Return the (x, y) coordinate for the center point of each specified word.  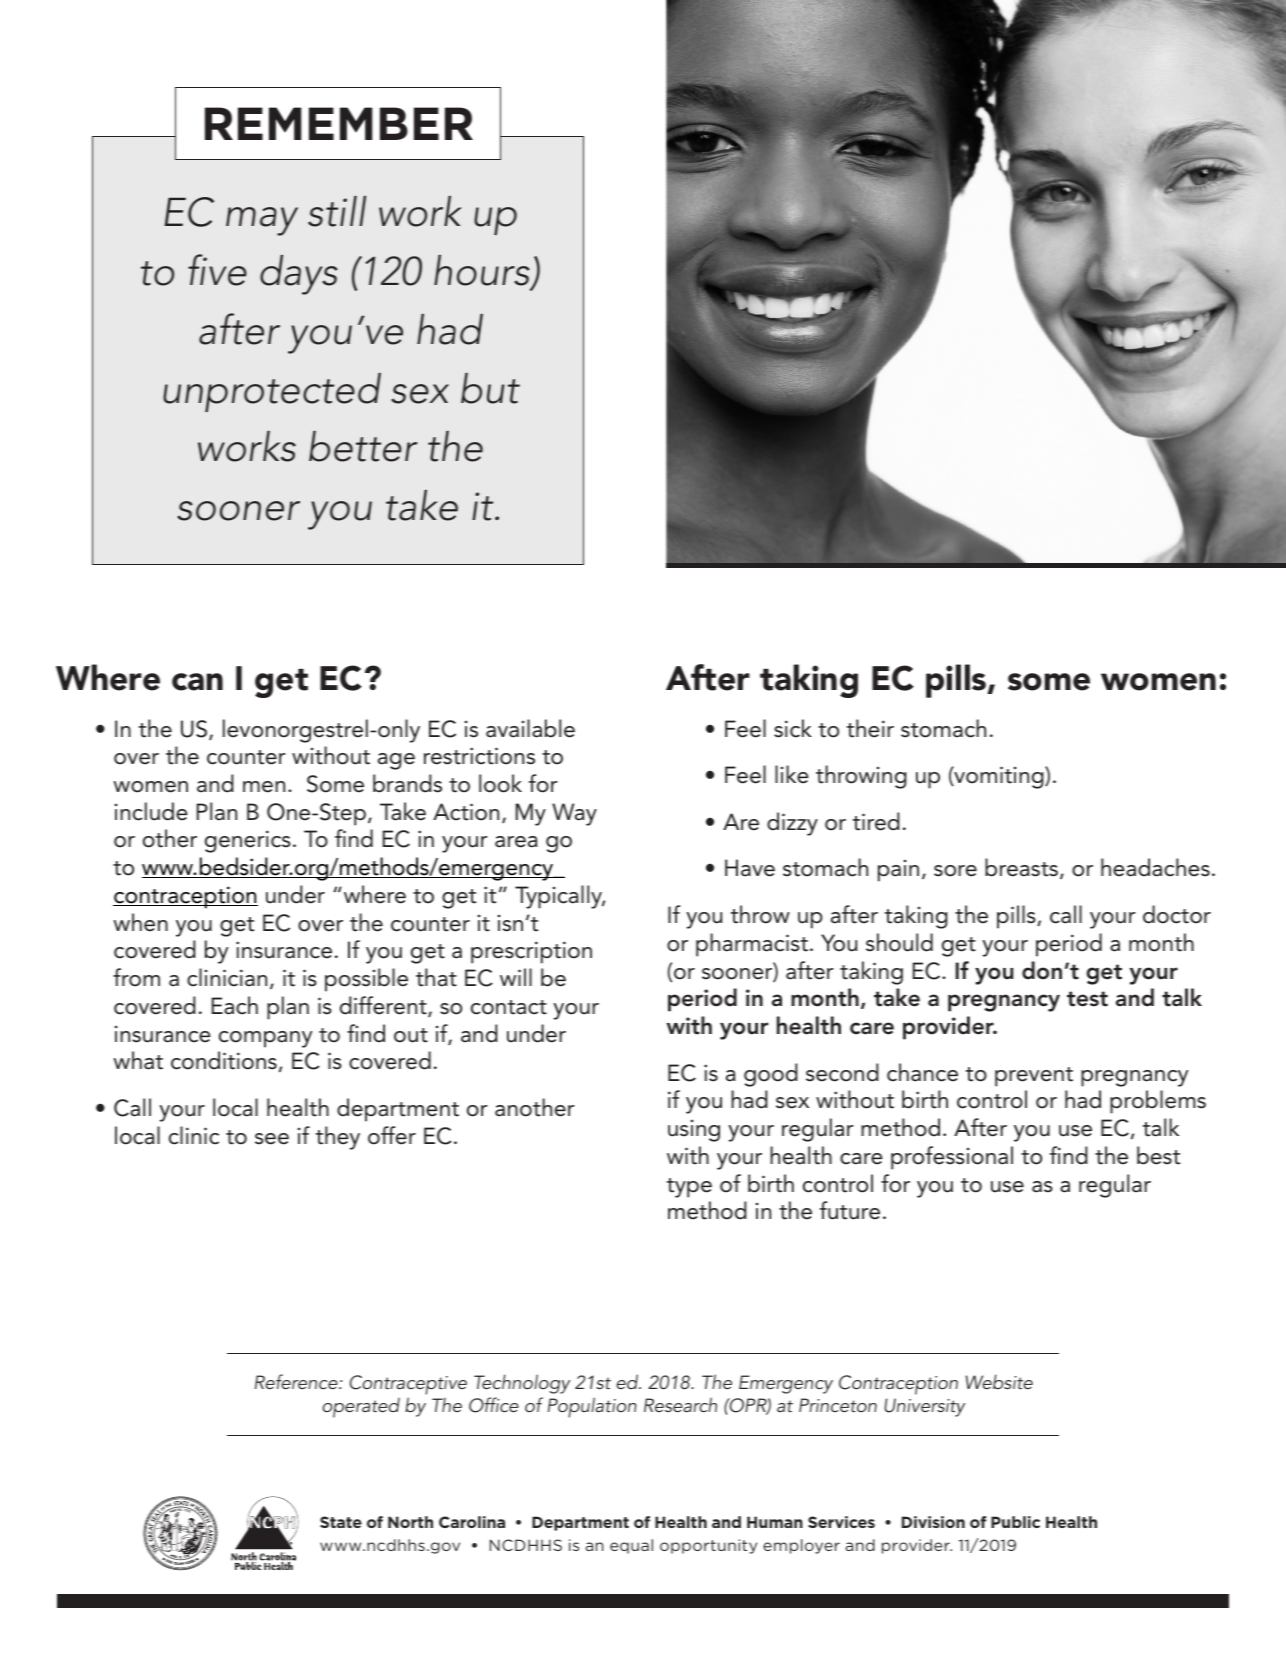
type (689, 1188)
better (363, 446)
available (530, 728)
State (341, 1522)
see (272, 1139)
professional (952, 1158)
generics (248, 841)
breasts (1021, 867)
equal (631, 1546)
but (490, 388)
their (870, 728)
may (262, 221)
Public (1015, 1522)
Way (574, 814)
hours (483, 271)
